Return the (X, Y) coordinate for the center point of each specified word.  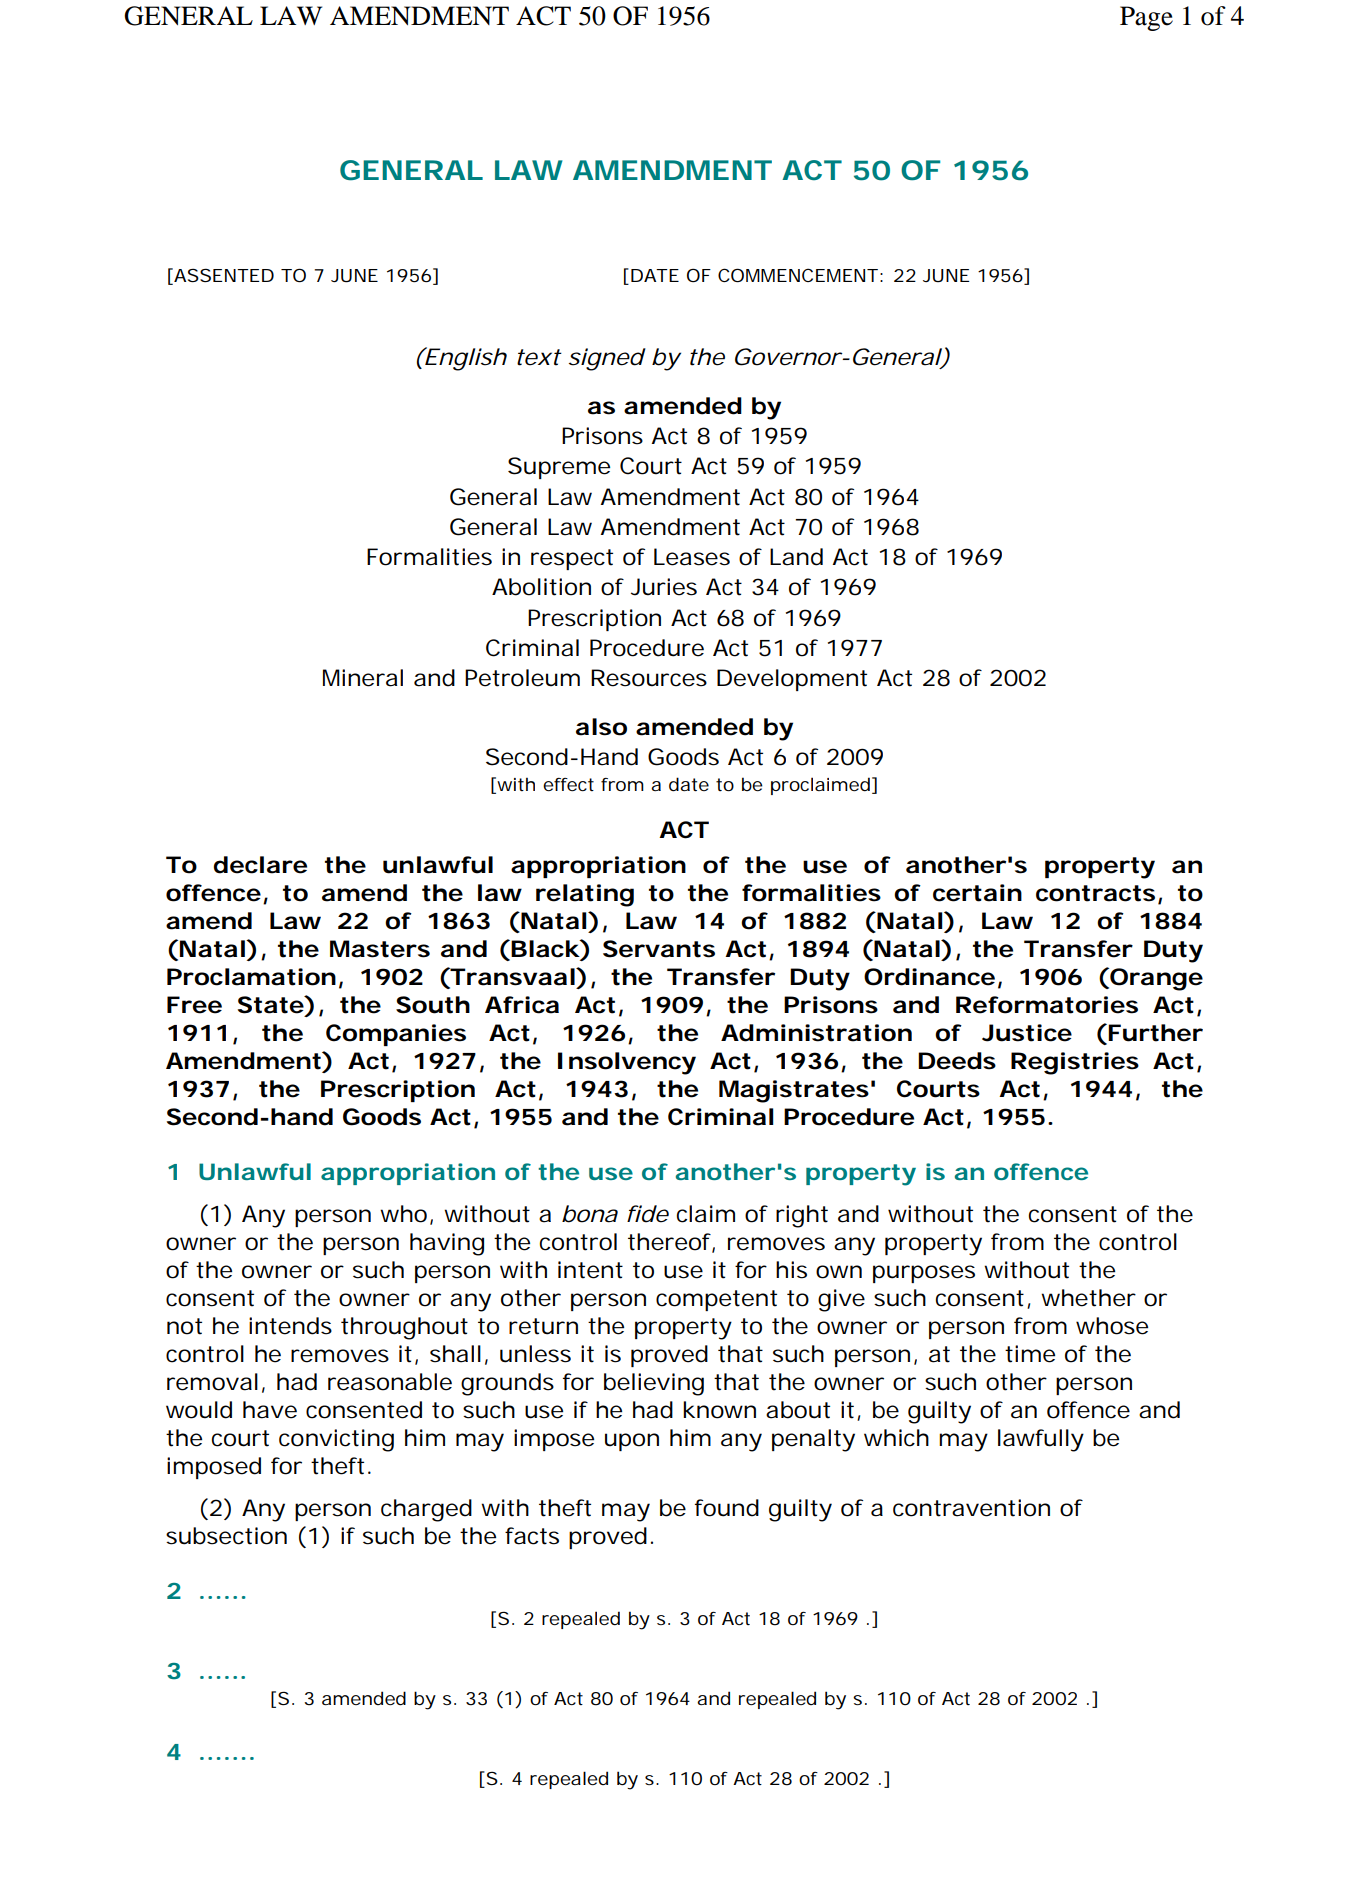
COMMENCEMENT (798, 275)
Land (796, 557)
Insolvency (627, 1063)
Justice (1027, 1033)
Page (1146, 18)
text (539, 357)
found (727, 1508)
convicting (336, 1440)
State (271, 1005)
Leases (692, 557)
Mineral (363, 678)
